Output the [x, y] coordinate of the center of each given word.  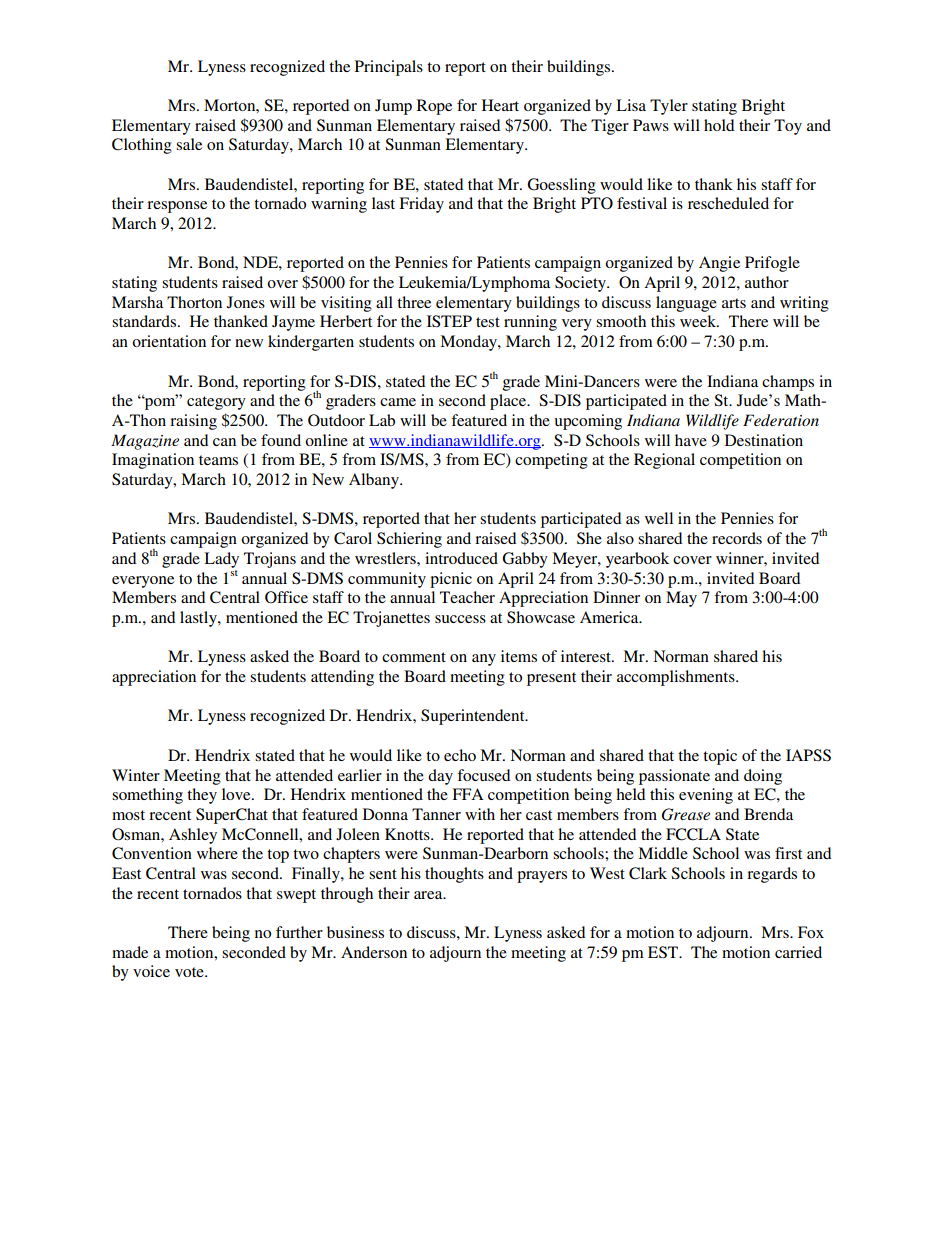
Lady [221, 560]
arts [734, 303]
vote [190, 972]
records [737, 538]
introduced [461, 558]
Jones [246, 302]
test [488, 322]
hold [719, 125]
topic [720, 757]
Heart [500, 105]
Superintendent [474, 717]
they [202, 796]
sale [189, 144]
